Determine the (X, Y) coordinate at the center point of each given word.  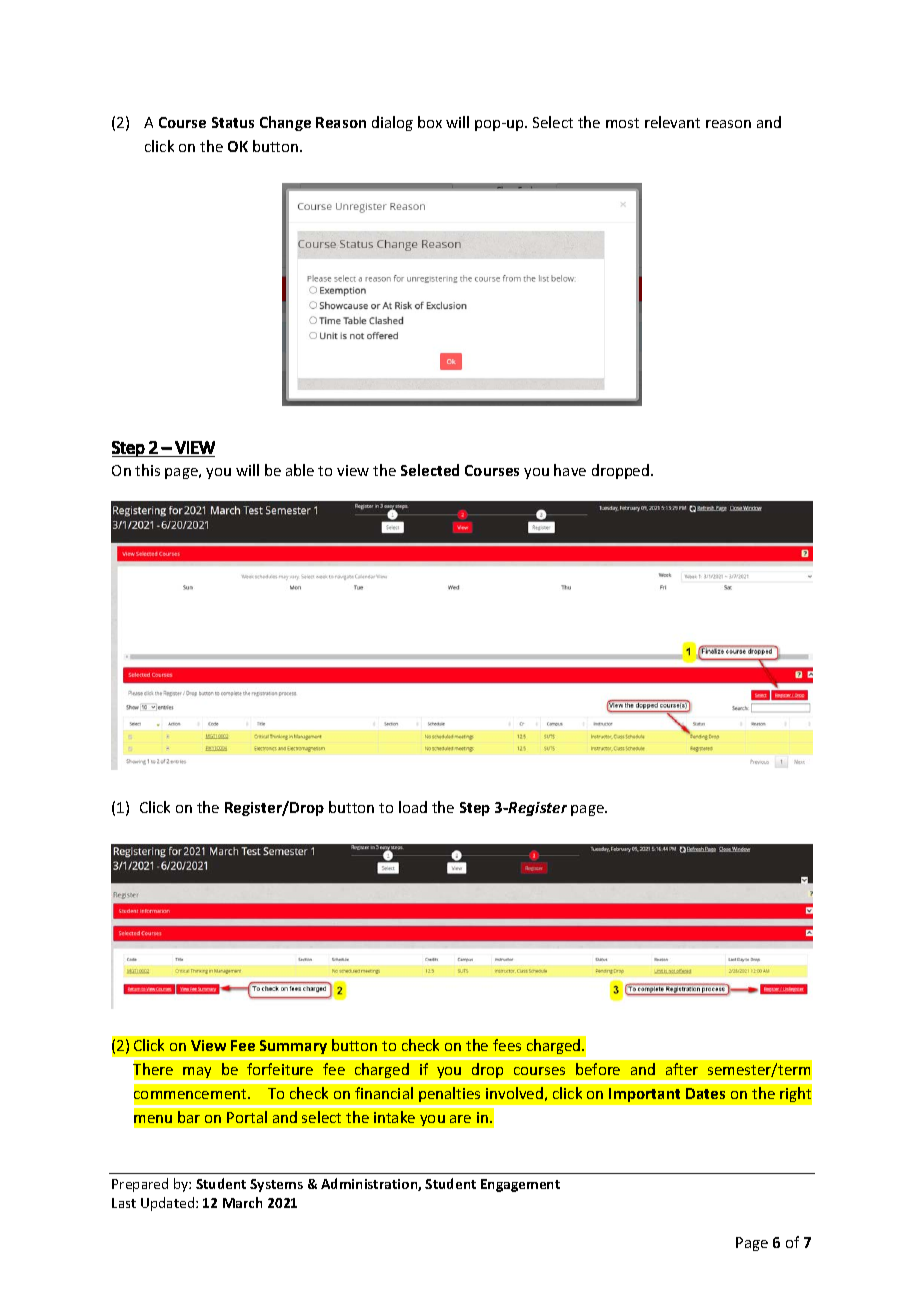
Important (644, 1095)
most (622, 123)
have (570, 470)
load (413, 807)
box (430, 122)
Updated (169, 1204)
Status (233, 122)
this (147, 470)
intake (394, 1117)
